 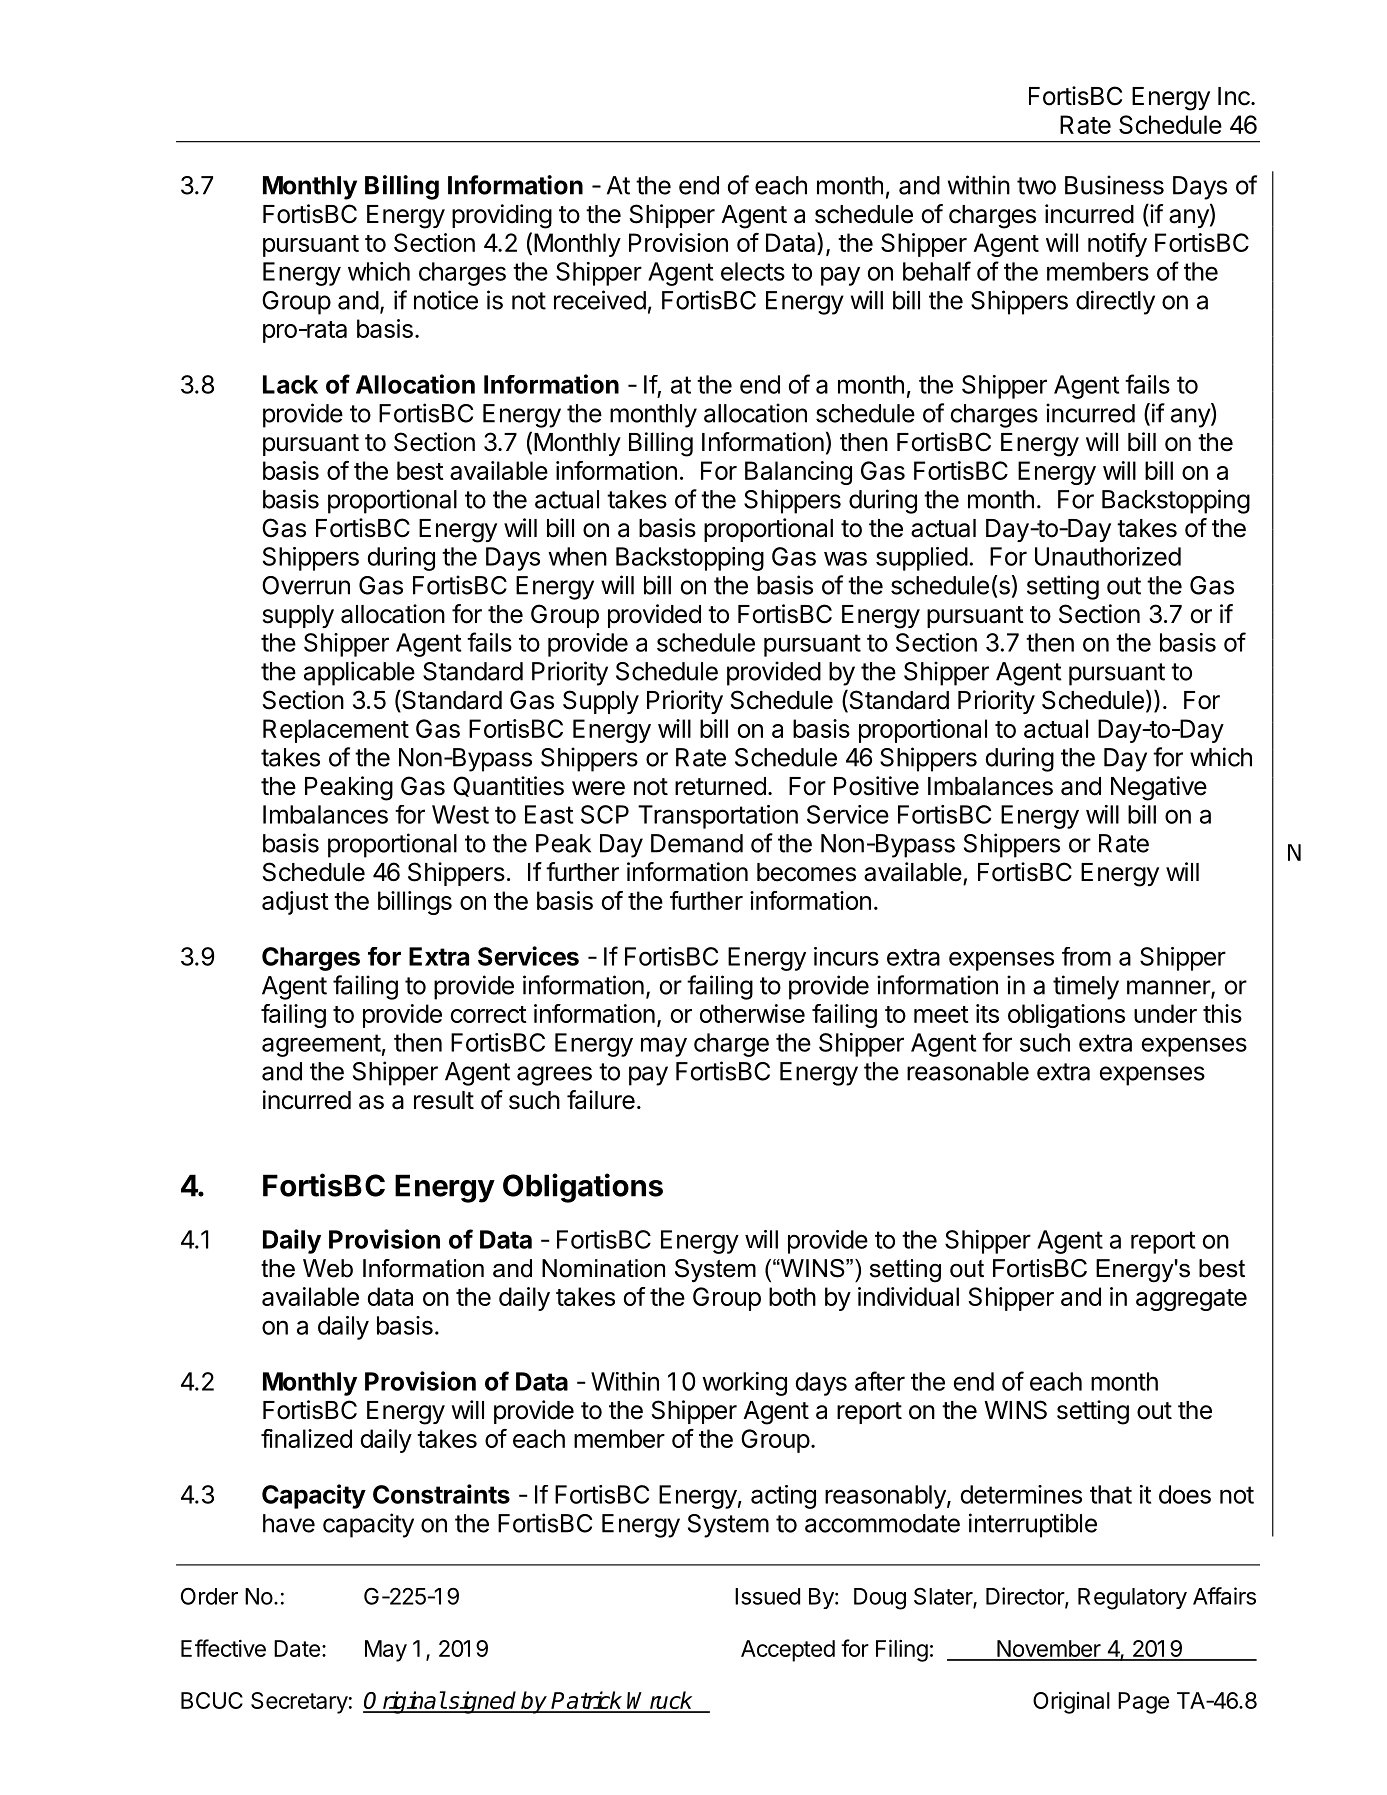 I want to click on Page, so click(x=1143, y=1703).
